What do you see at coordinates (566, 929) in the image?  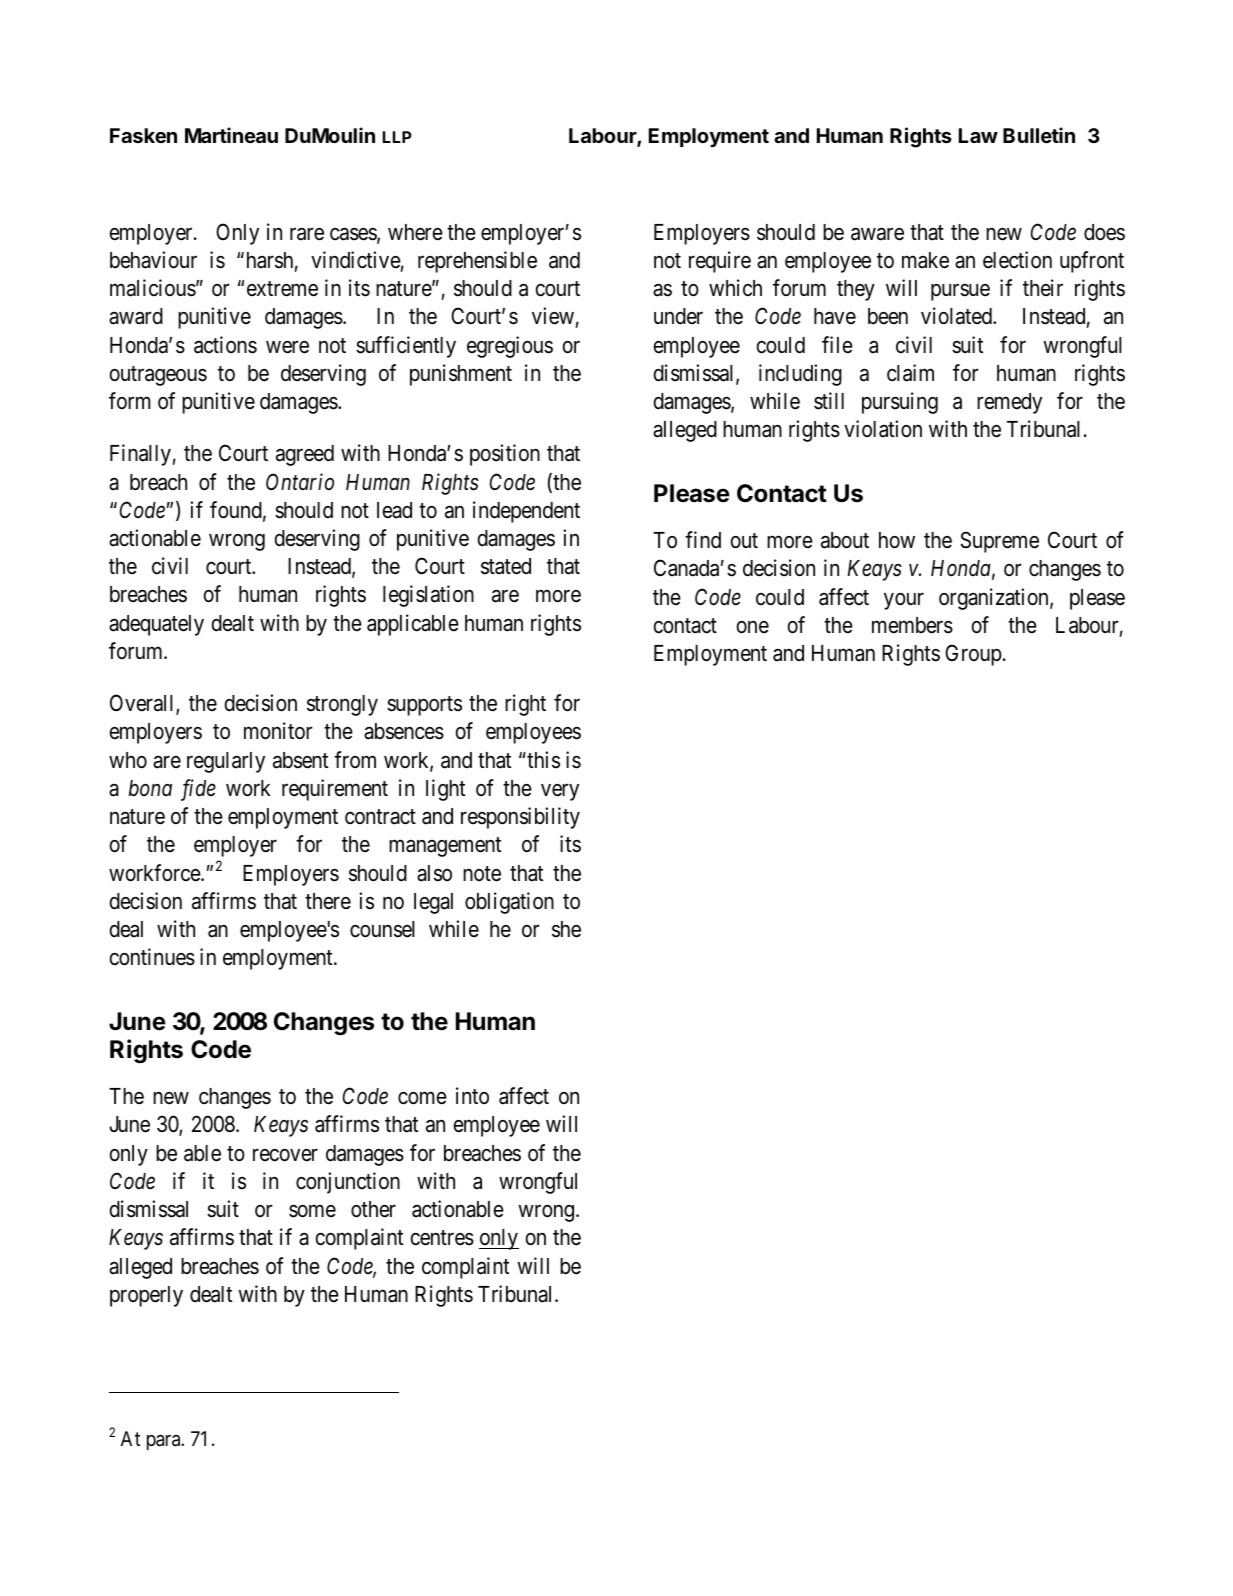 I see `she` at bounding box center [566, 929].
